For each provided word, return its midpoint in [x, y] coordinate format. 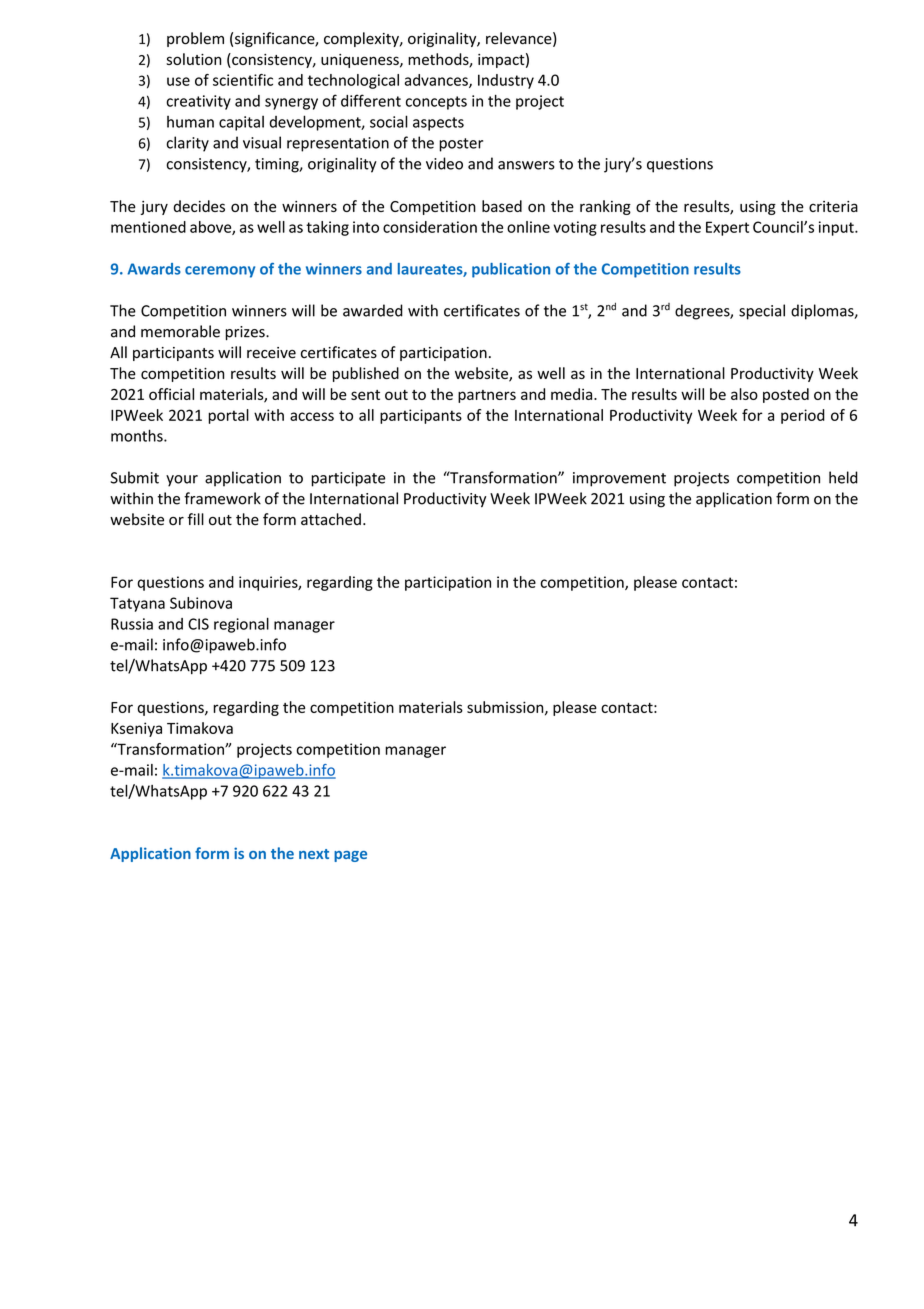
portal [228, 416]
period [803, 416]
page [350, 856]
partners [487, 396]
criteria [833, 206]
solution [193, 59]
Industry [506, 81]
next [314, 854]
